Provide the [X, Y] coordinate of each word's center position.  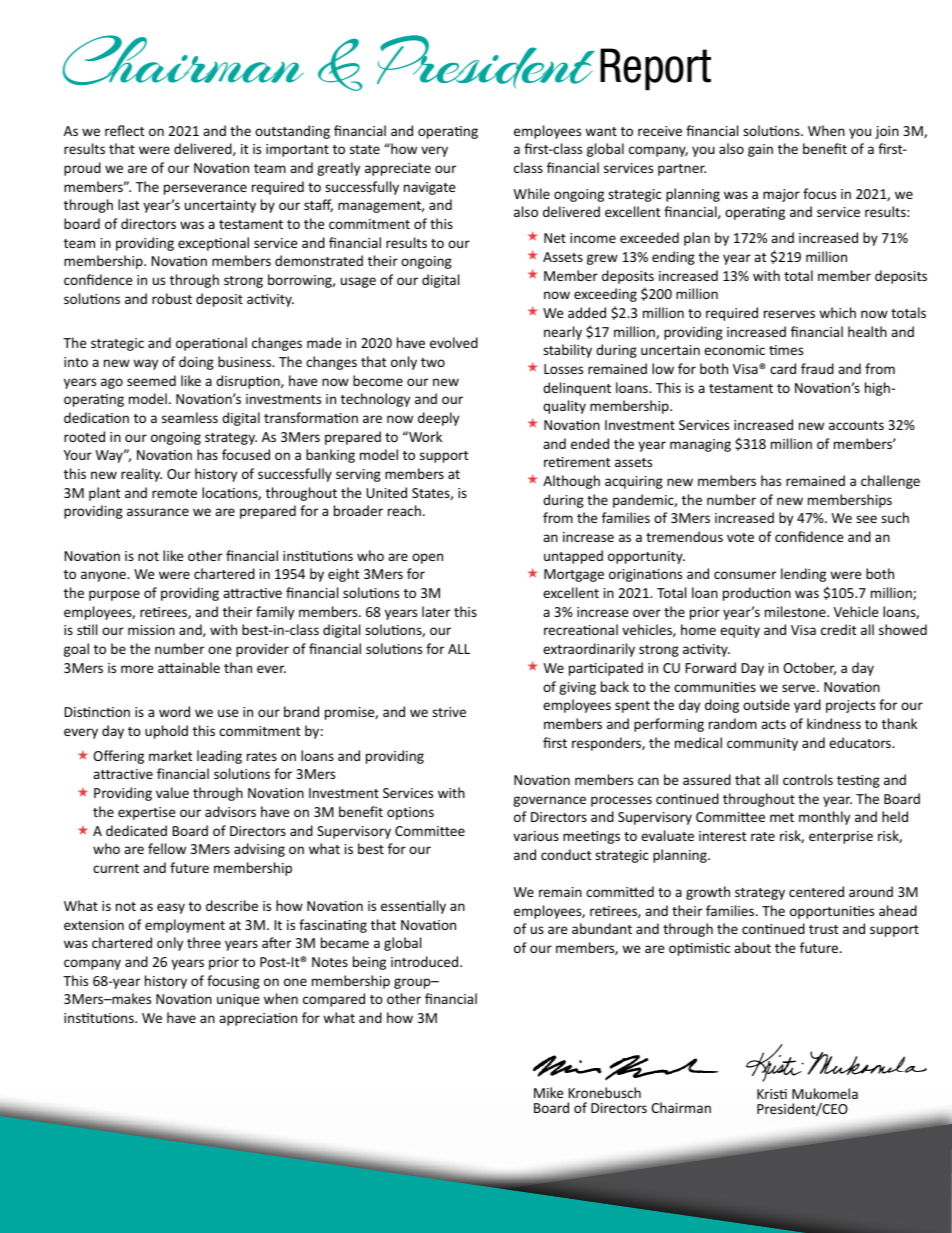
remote [174, 493]
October [809, 668]
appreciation [258, 1019]
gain [760, 150]
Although [571, 482]
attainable [189, 667]
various [536, 836]
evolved [454, 342]
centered [816, 891]
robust [172, 298]
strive [449, 712]
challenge [890, 482]
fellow [167, 848]
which [837, 312]
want [601, 131]
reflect [124, 130]
